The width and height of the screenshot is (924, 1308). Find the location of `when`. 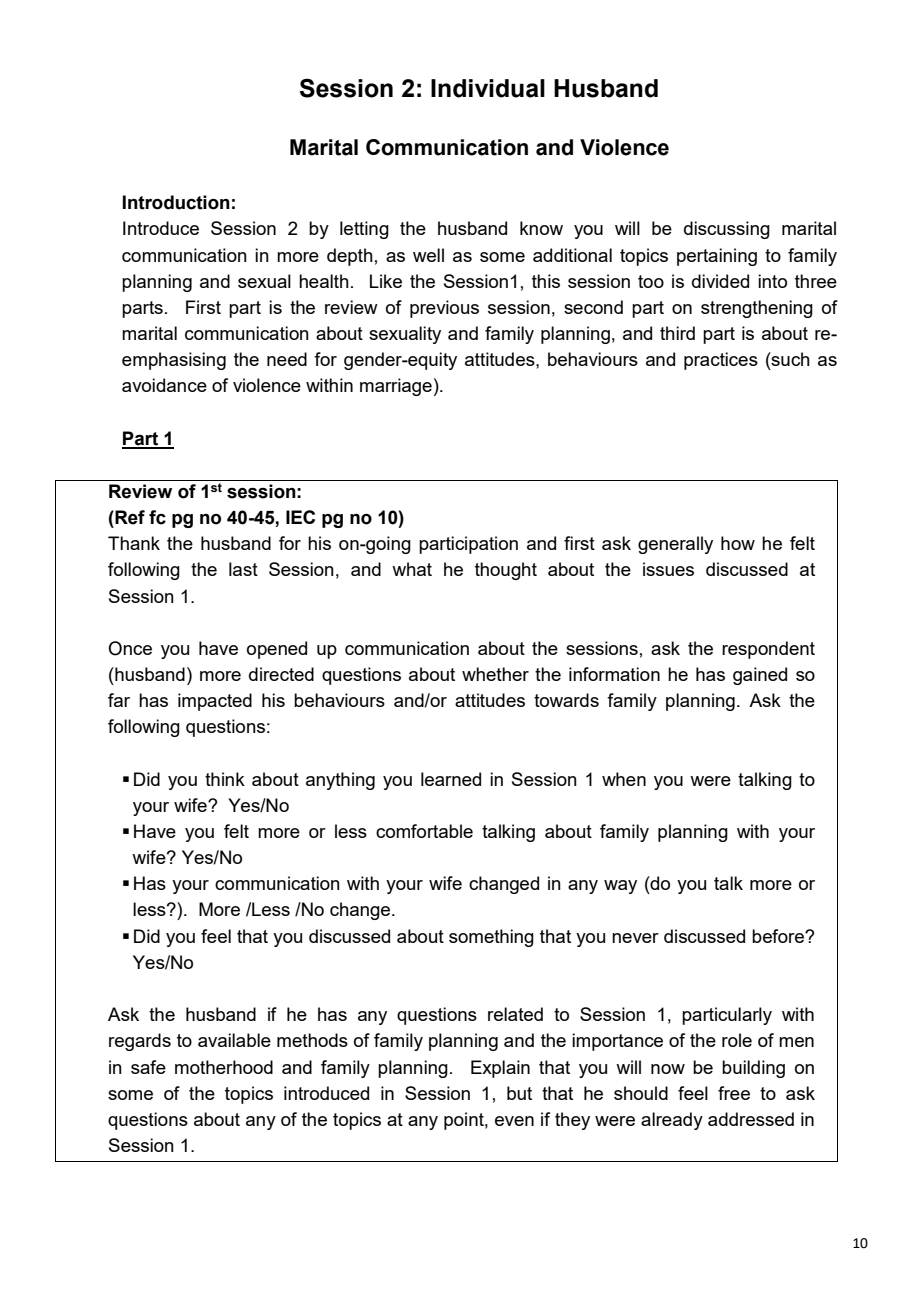

when is located at coordinates (624, 779).
